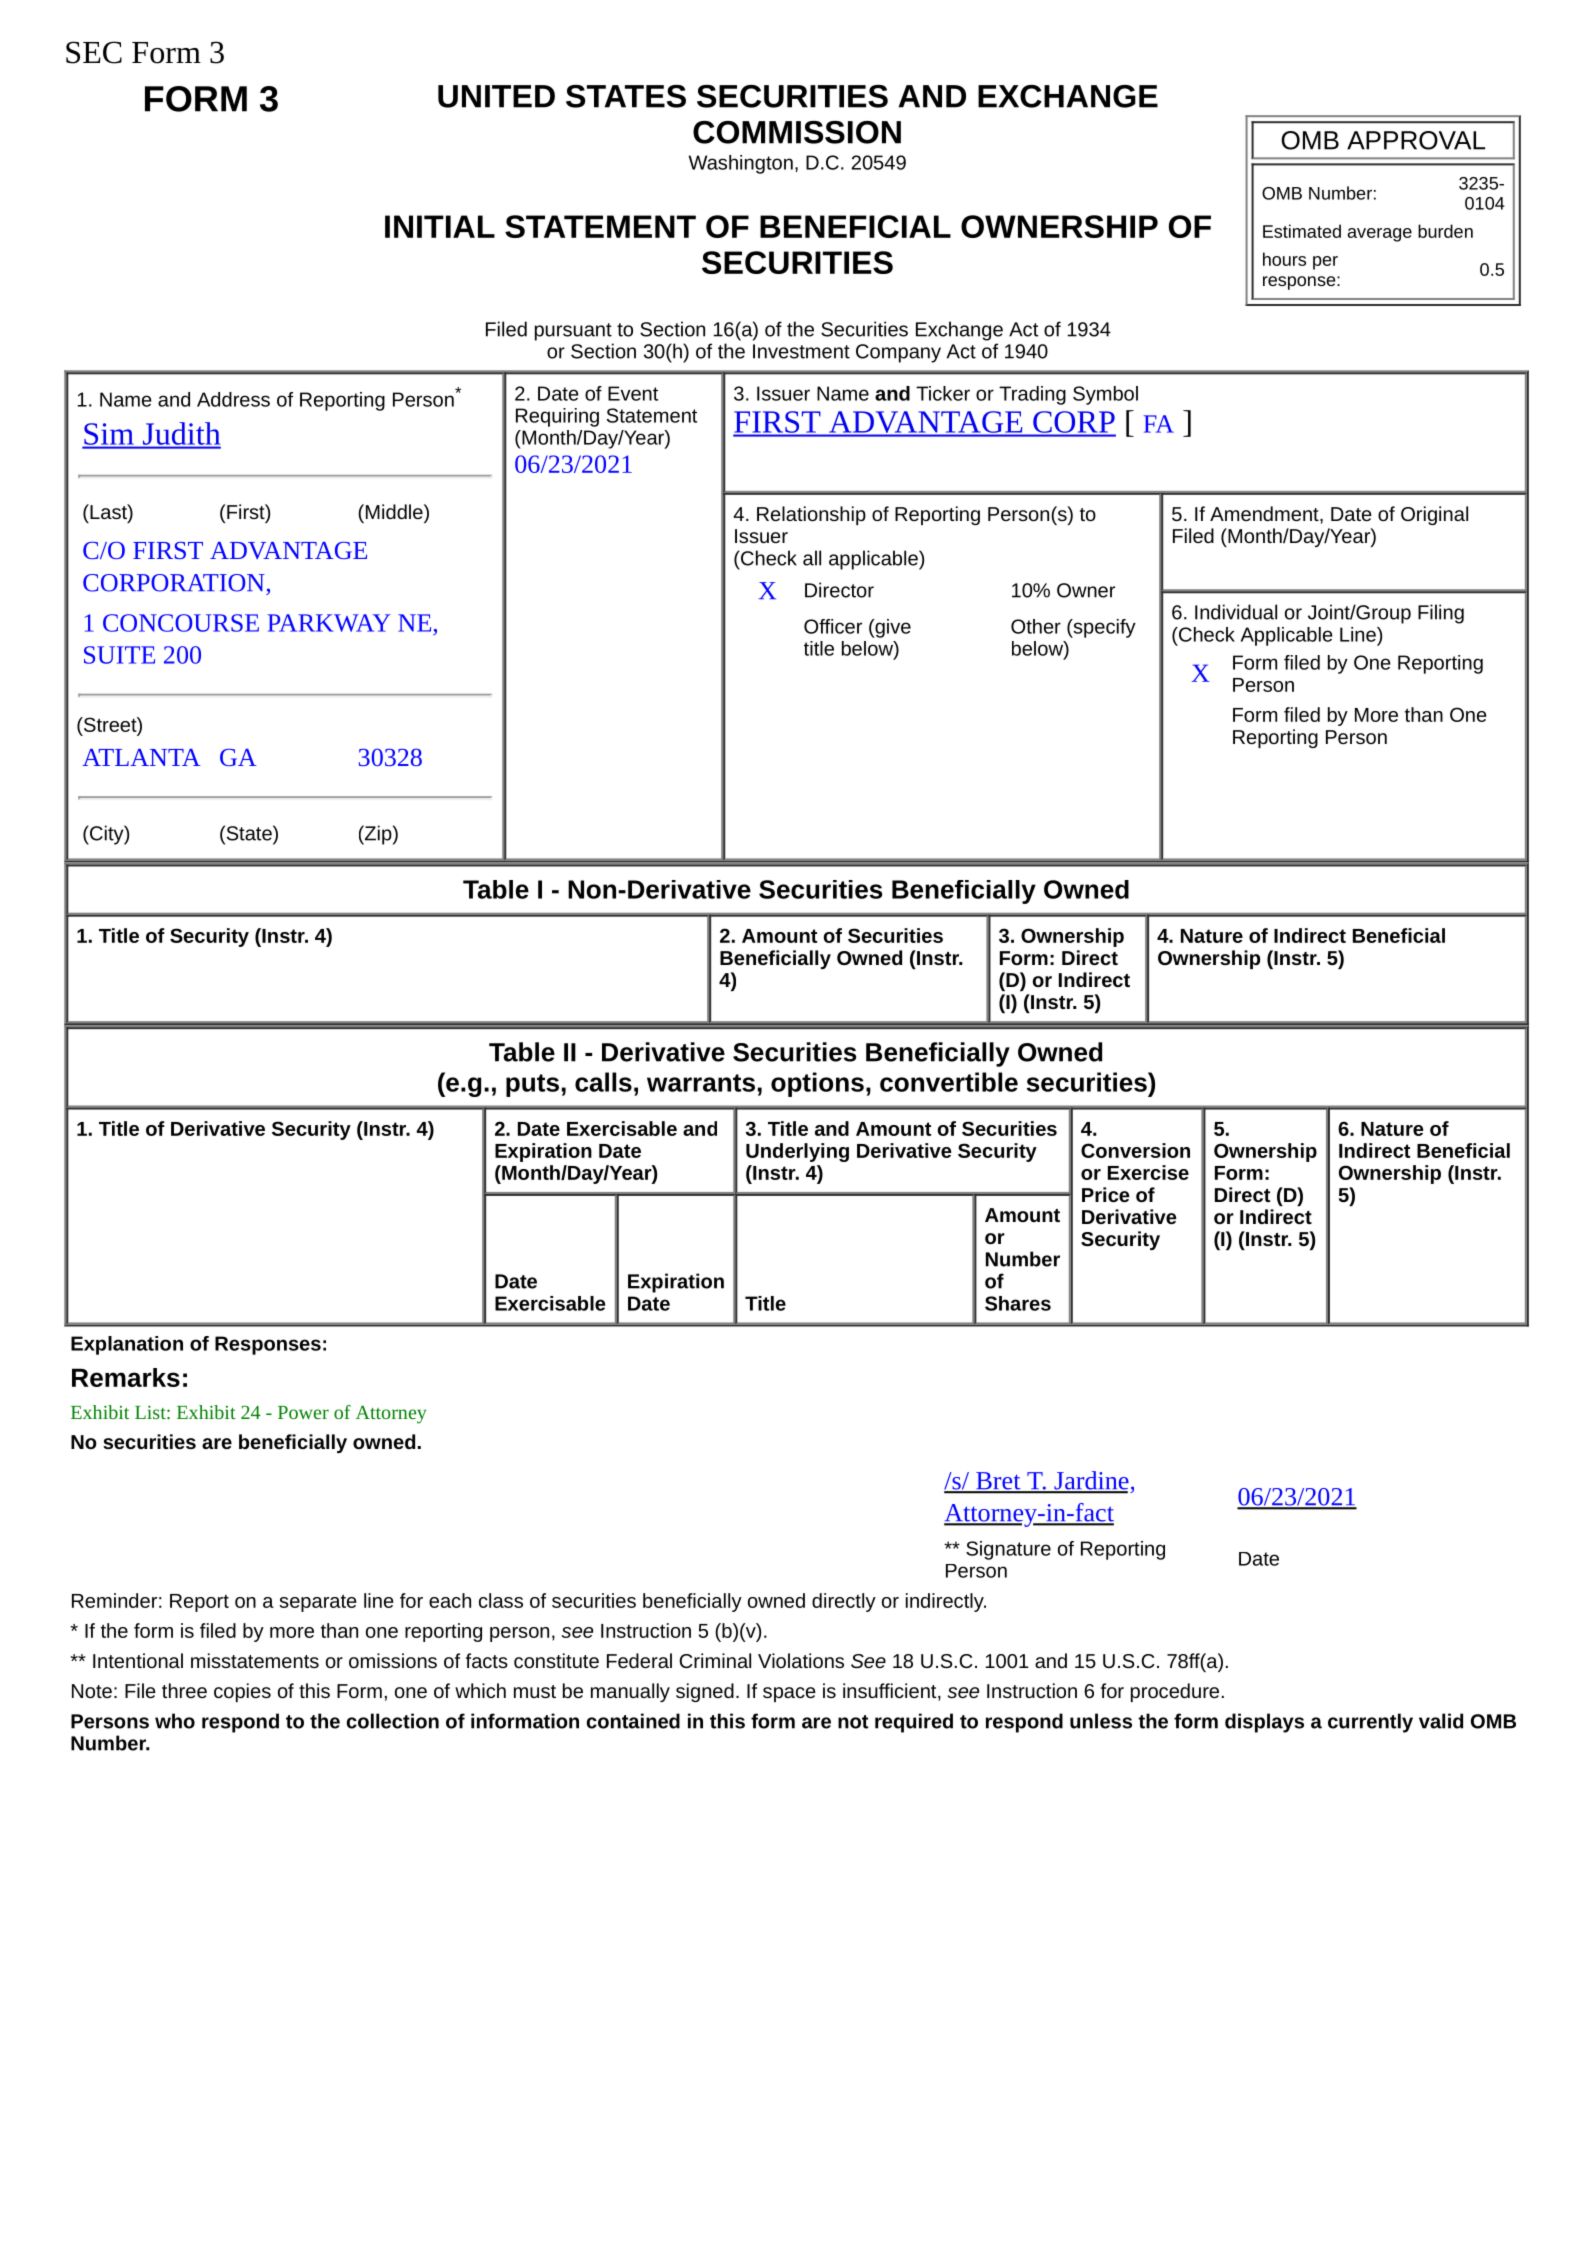  What do you see at coordinates (1135, 1150) in the screenshot?
I see `Conversion` at bounding box center [1135, 1150].
